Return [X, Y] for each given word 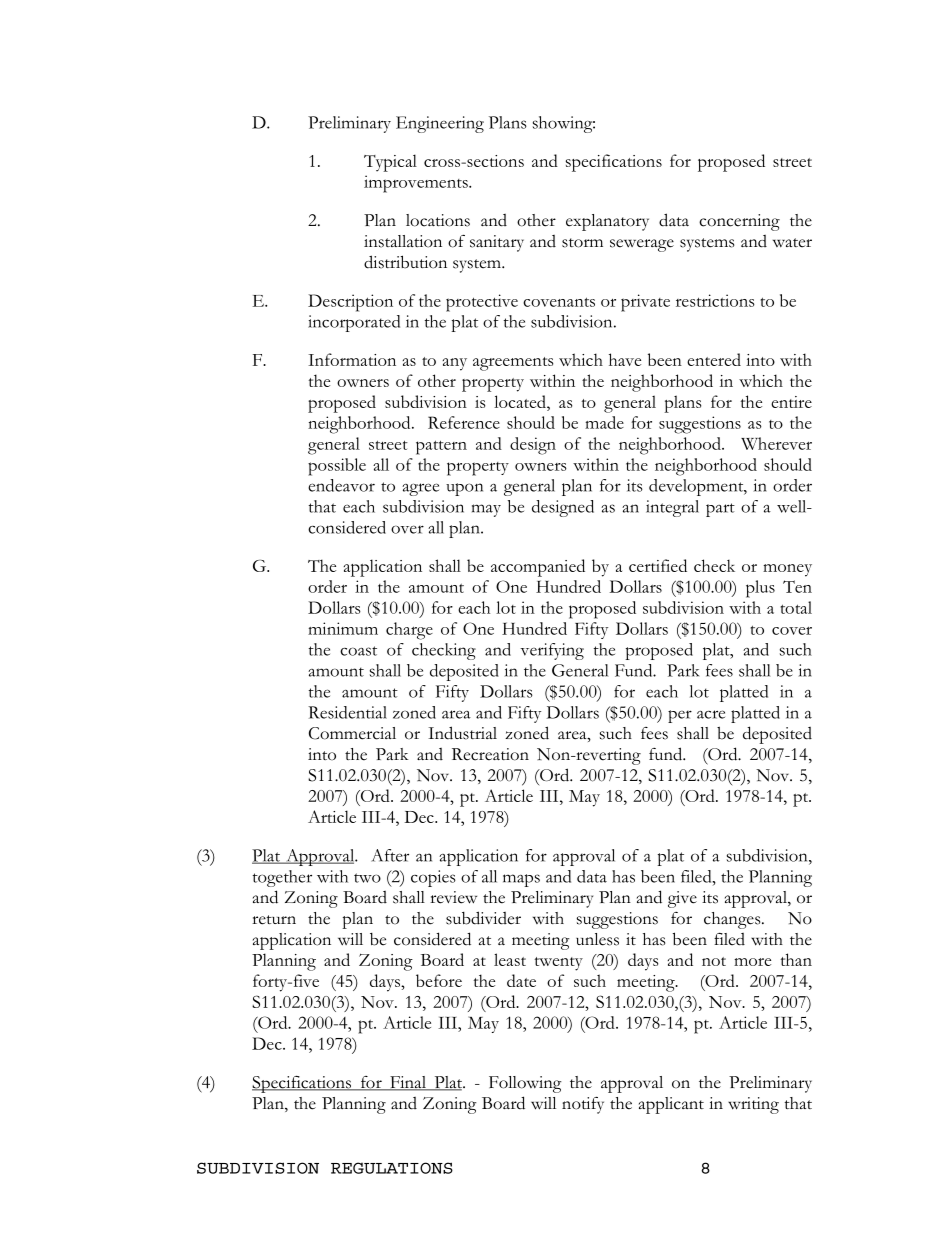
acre [711, 714]
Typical [390, 163]
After [390, 855]
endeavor [341, 485]
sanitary [497, 243]
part [720, 510]
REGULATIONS [392, 1168]
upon [464, 489]
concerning [739, 222]
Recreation [490, 754]
